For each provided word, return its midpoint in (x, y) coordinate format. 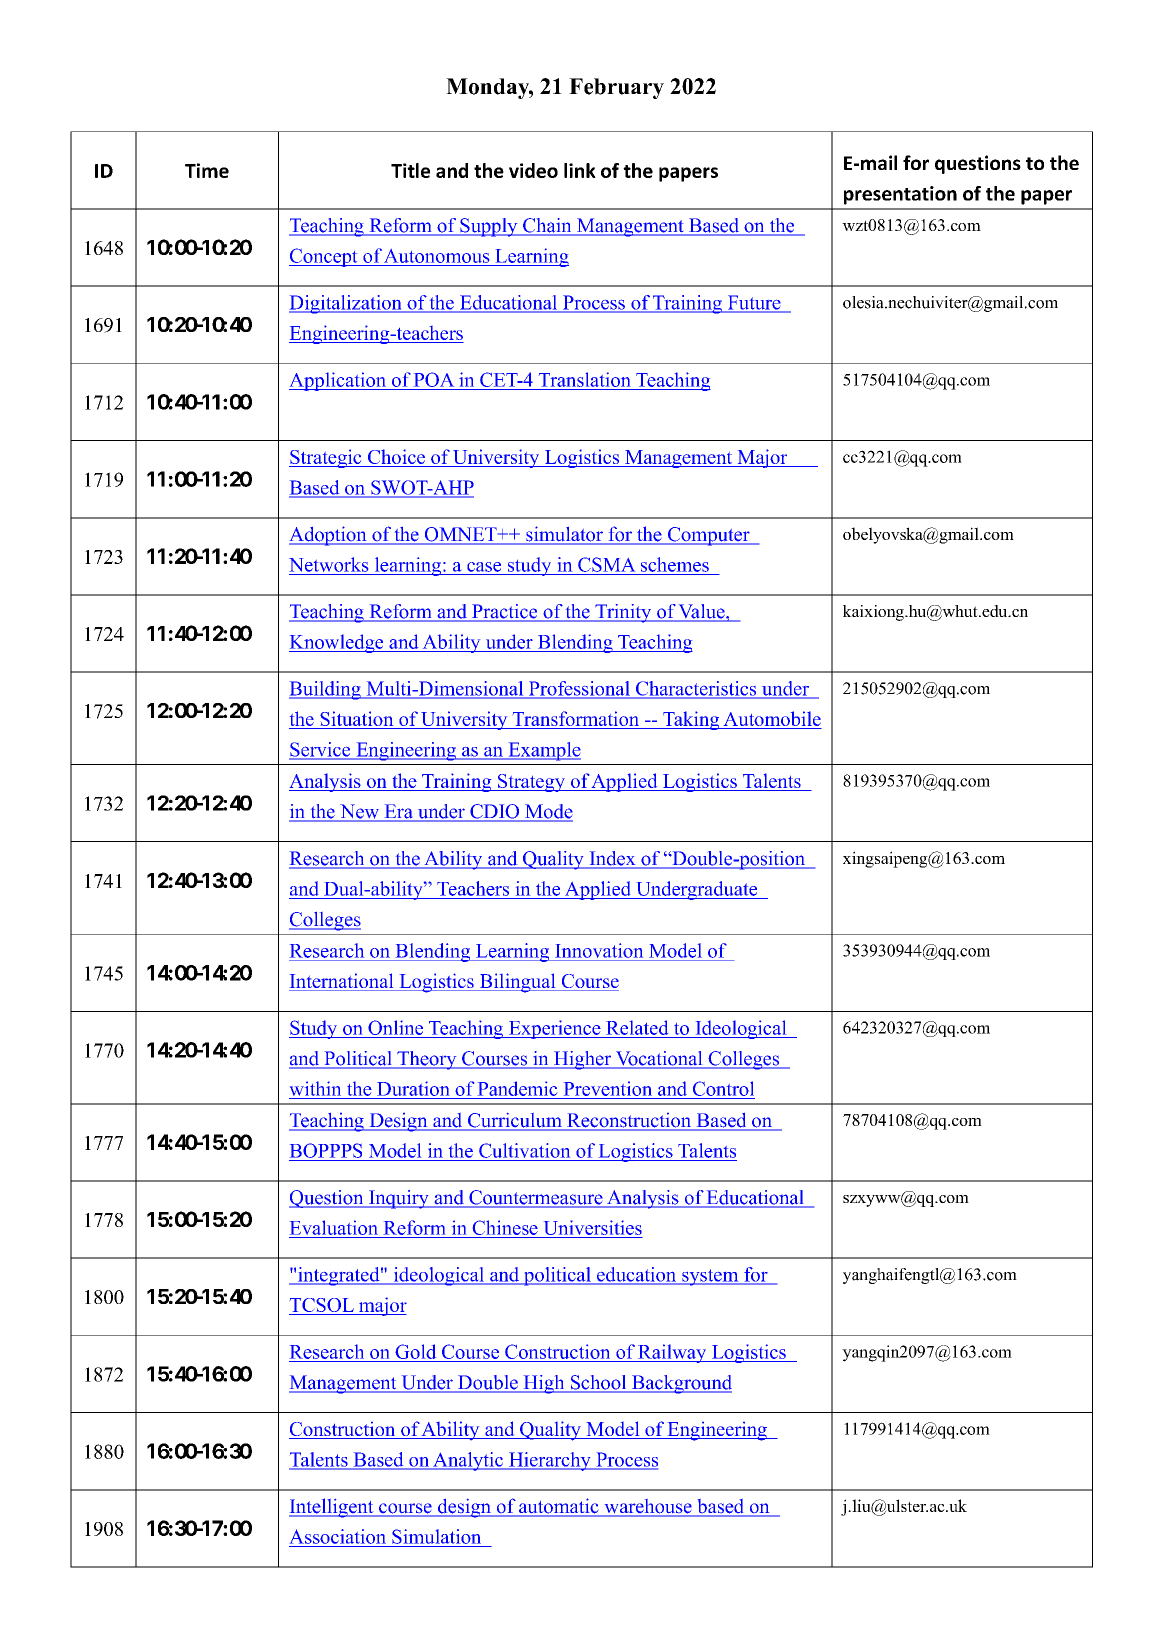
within (315, 1088)
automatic (559, 1507)
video (533, 170)
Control (723, 1088)
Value (702, 612)
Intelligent (332, 1508)
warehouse (648, 1507)
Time (207, 170)
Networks (328, 564)
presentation (900, 195)
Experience (554, 1029)
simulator (564, 535)
